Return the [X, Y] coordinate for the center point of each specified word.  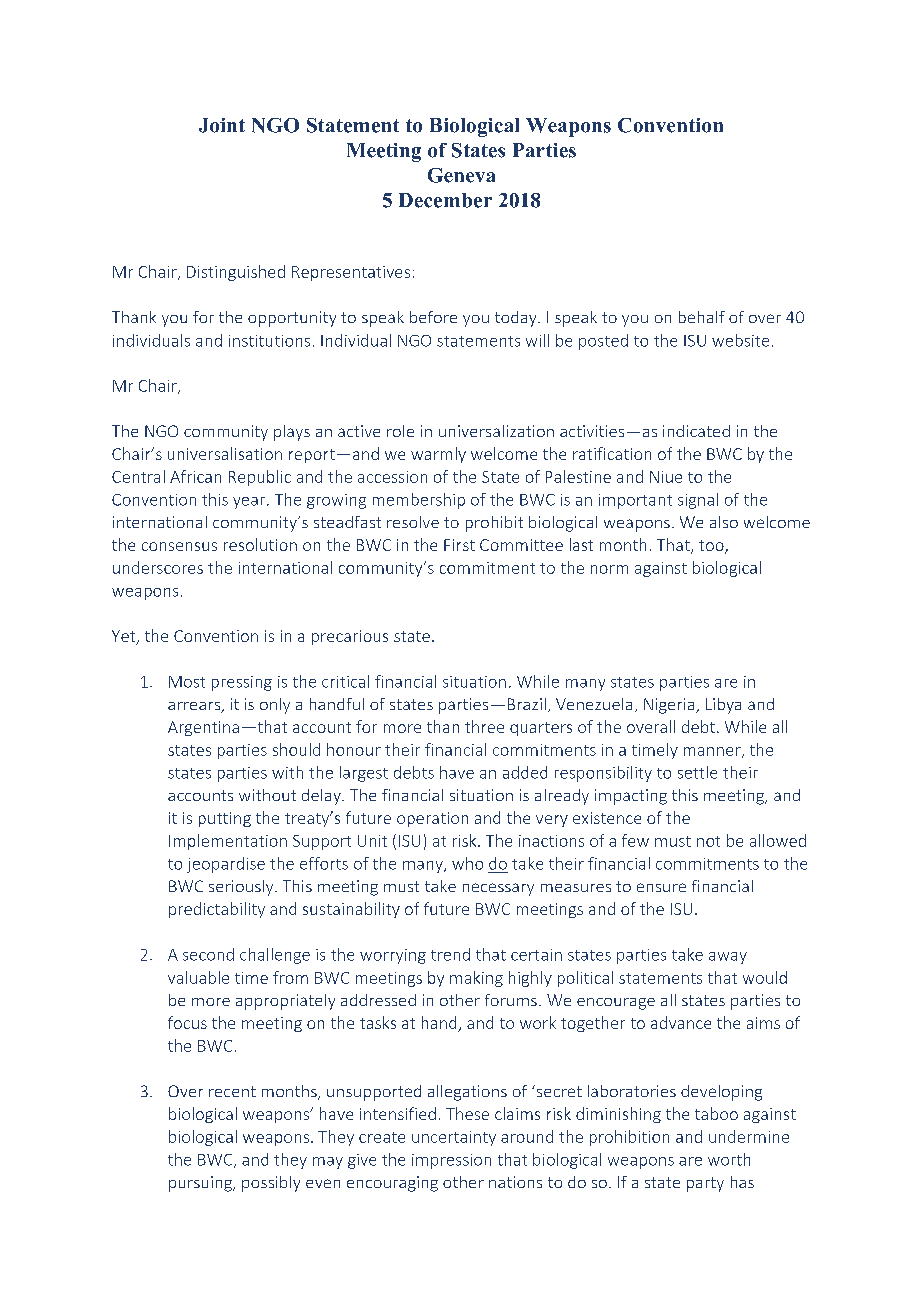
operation [432, 819]
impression [451, 1161]
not [708, 841]
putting [225, 819]
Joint [222, 125]
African [195, 476]
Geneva [461, 175]
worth [729, 1159]
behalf [702, 317]
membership [419, 501]
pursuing [201, 1184]
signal [698, 501]
